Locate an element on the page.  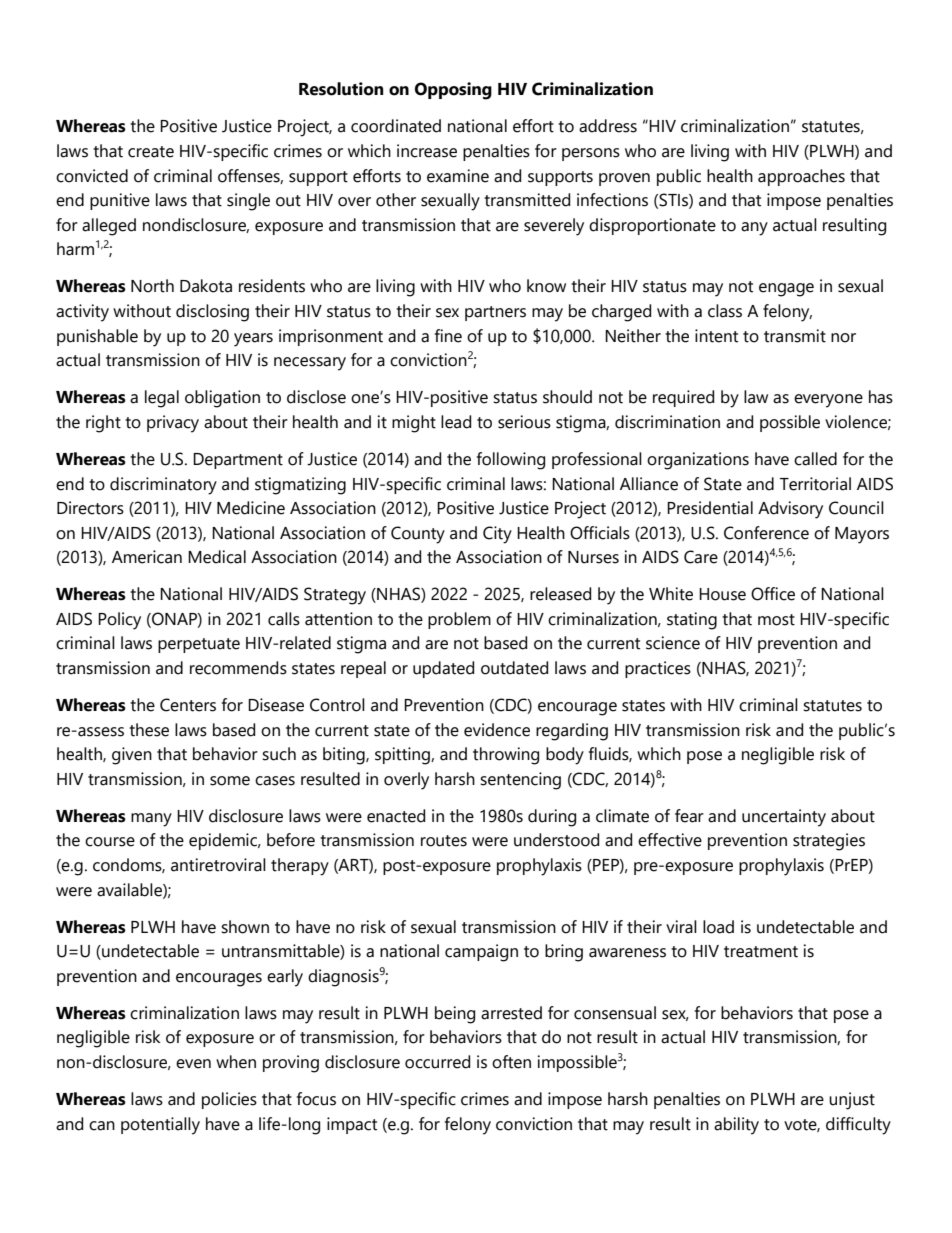
occurred is located at coordinates (437, 1062).
